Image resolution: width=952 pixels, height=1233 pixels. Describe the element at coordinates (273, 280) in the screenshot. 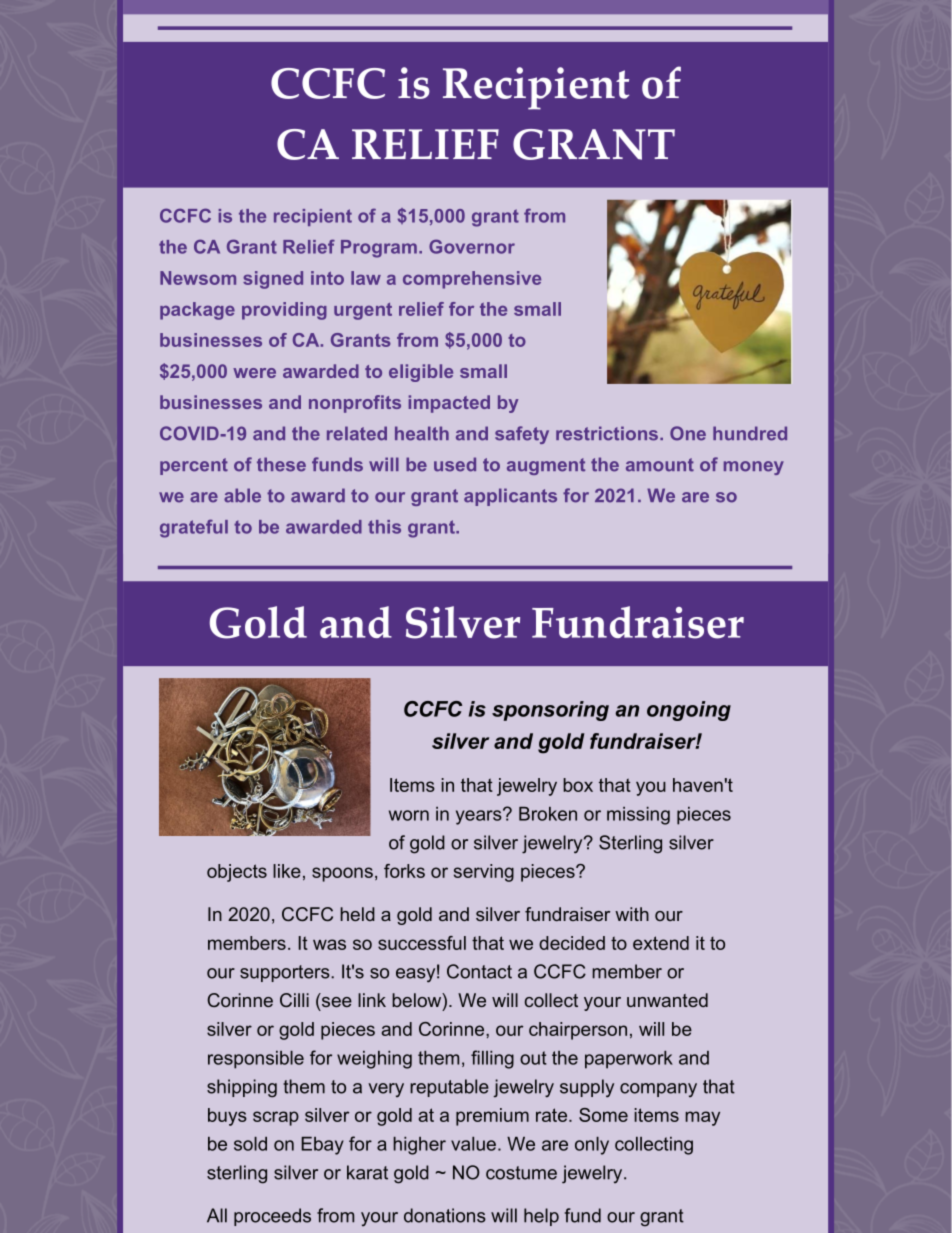

I see `signed` at that location.
